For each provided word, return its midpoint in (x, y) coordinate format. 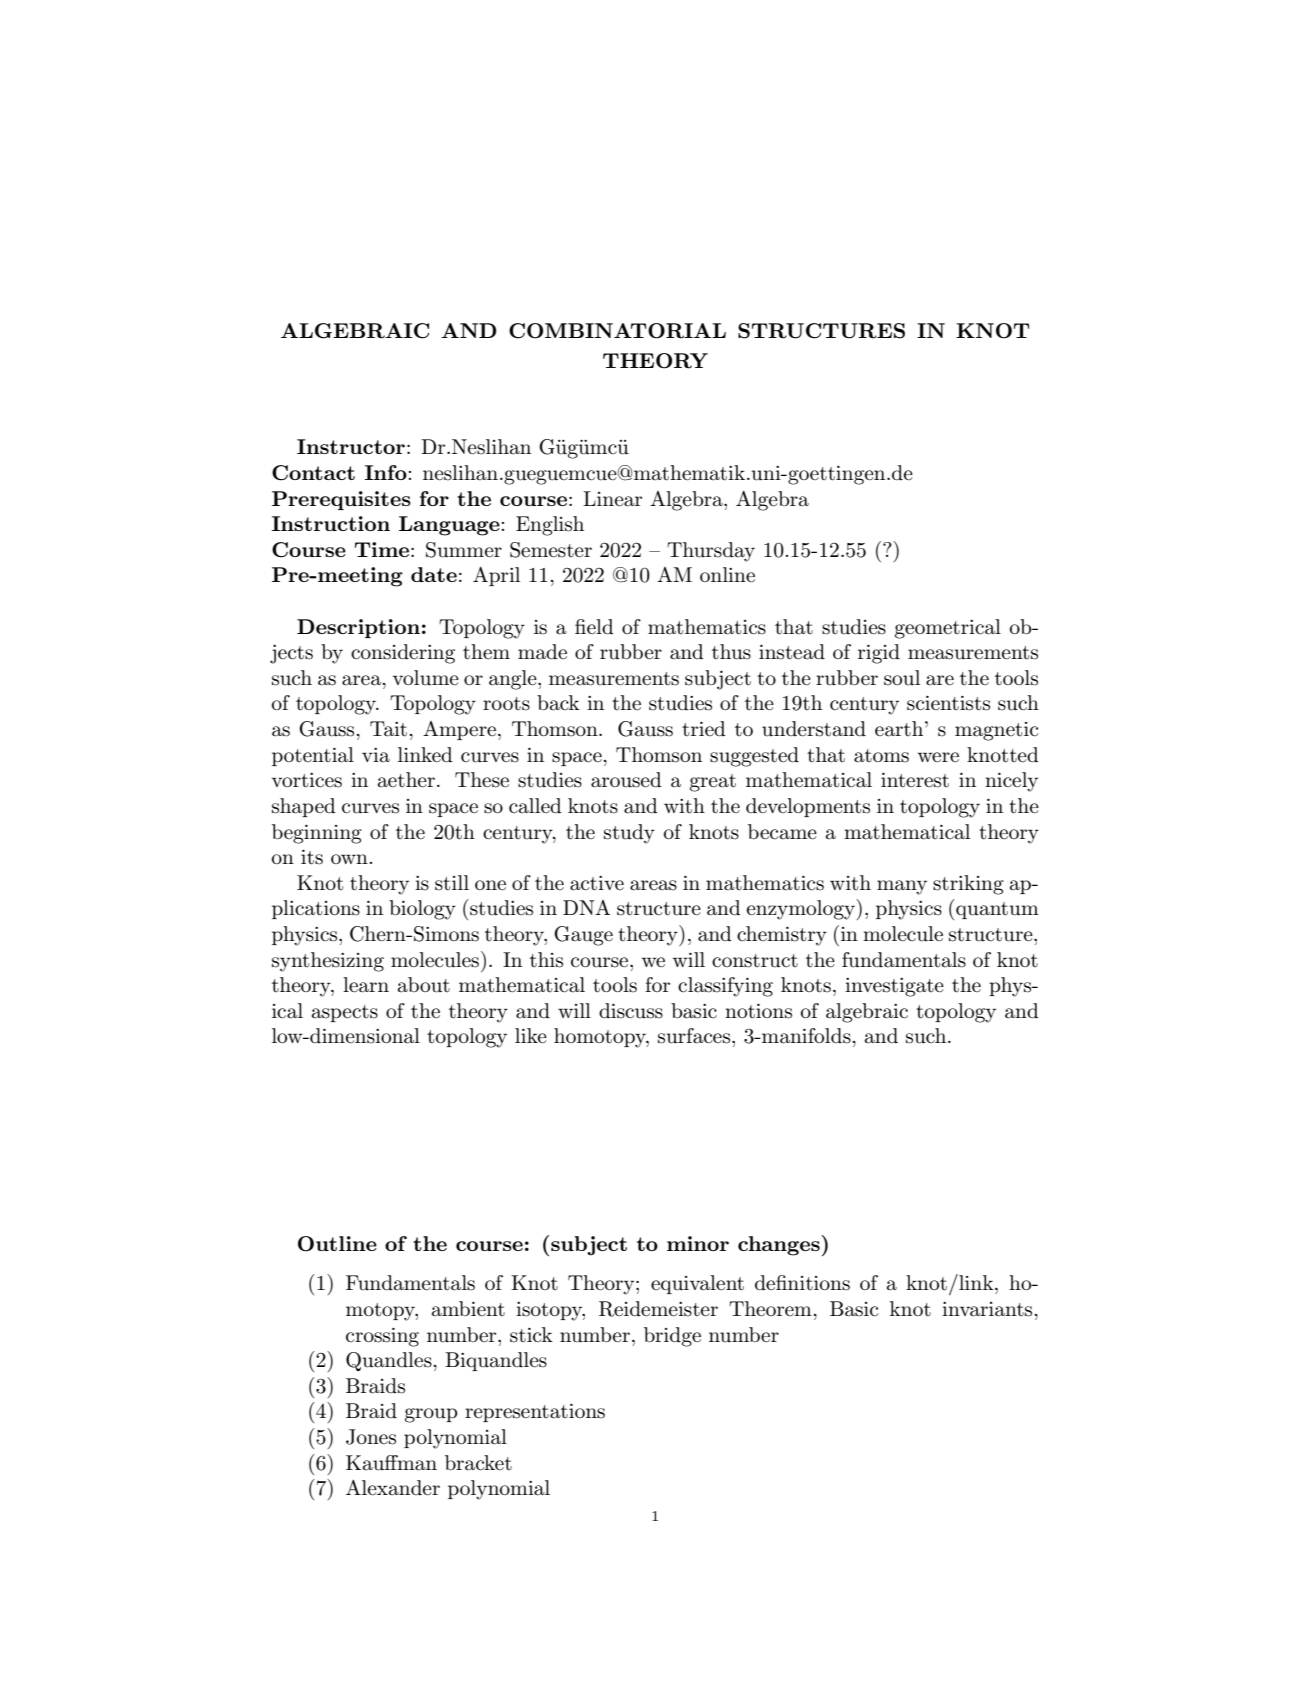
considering (403, 654)
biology (422, 910)
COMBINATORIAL (617, 331)
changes (780, 1245)
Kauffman (391, 1463)
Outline (337, 1244)
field (594, 627)
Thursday (711, 552)
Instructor (351, 446)
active (597, 883)
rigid (879, 654)
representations (535, 1413)
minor (698, 1243)
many (902, 887)
